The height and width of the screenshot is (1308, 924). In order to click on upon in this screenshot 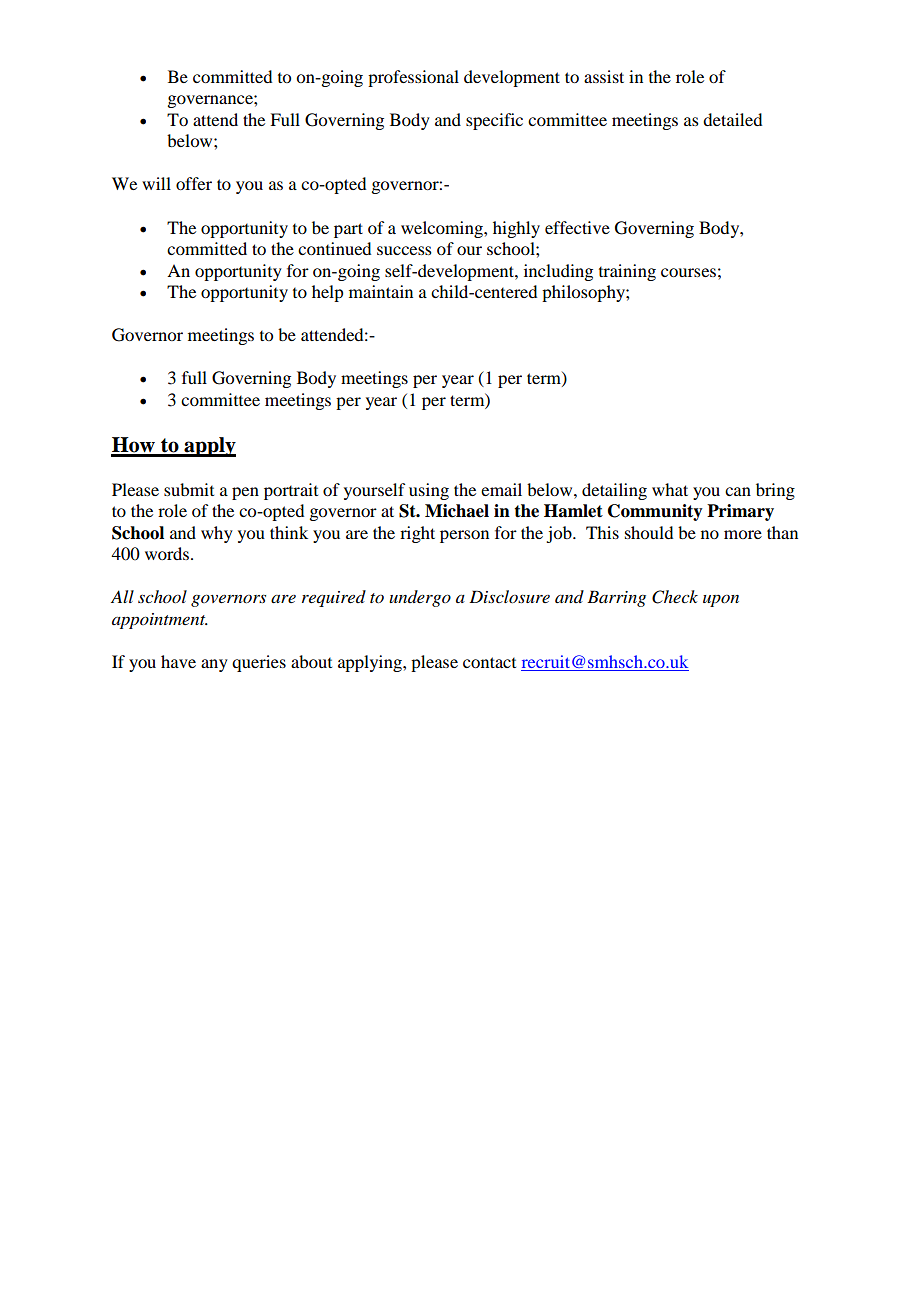, I will do `click(721, 601)`.
